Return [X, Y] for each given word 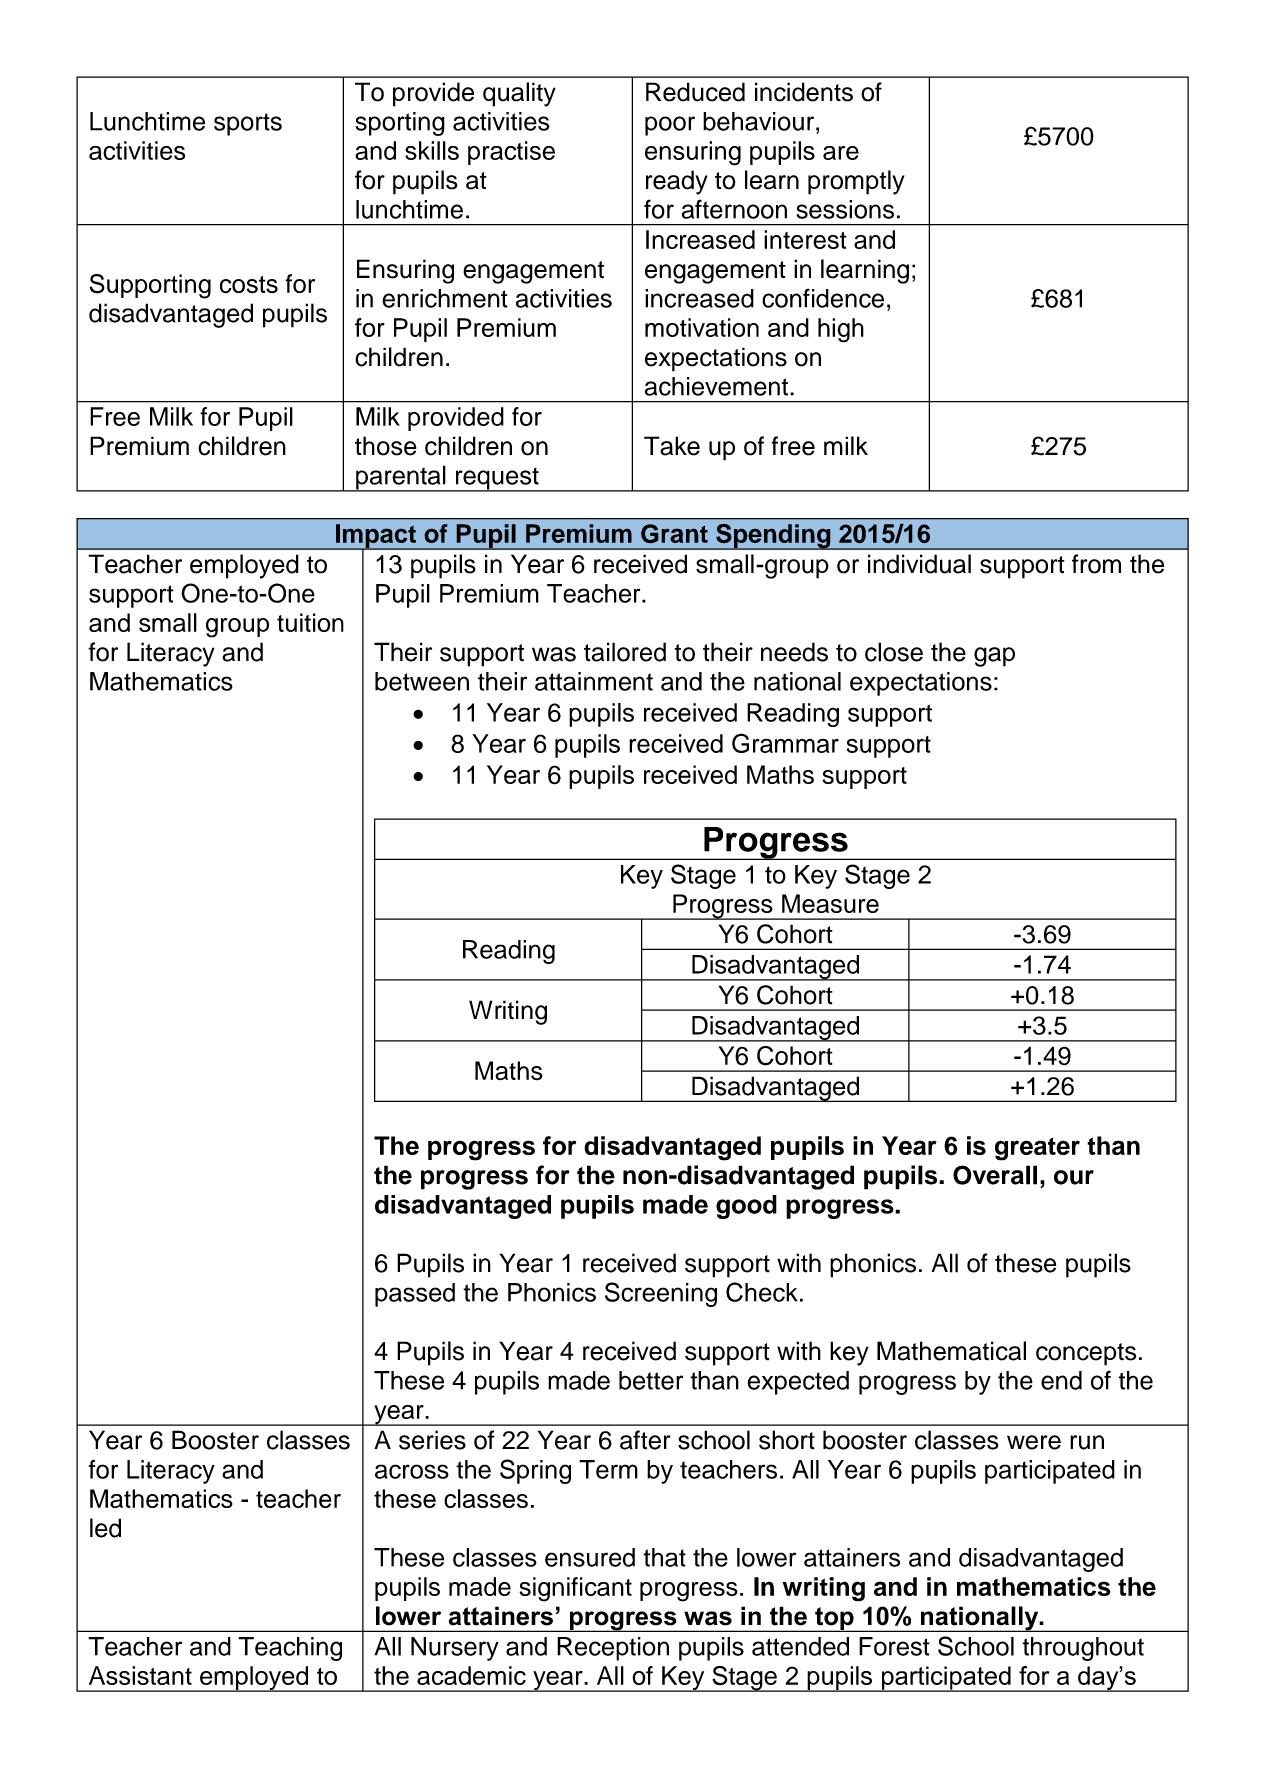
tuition [310, 622]
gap [994, 657]
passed [415, 1295]
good [746, 1207]
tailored [625, 652]
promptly [856, 182]
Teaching [290, 1649]
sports [248, 124]
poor [670, 126]
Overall [995, 1175]
